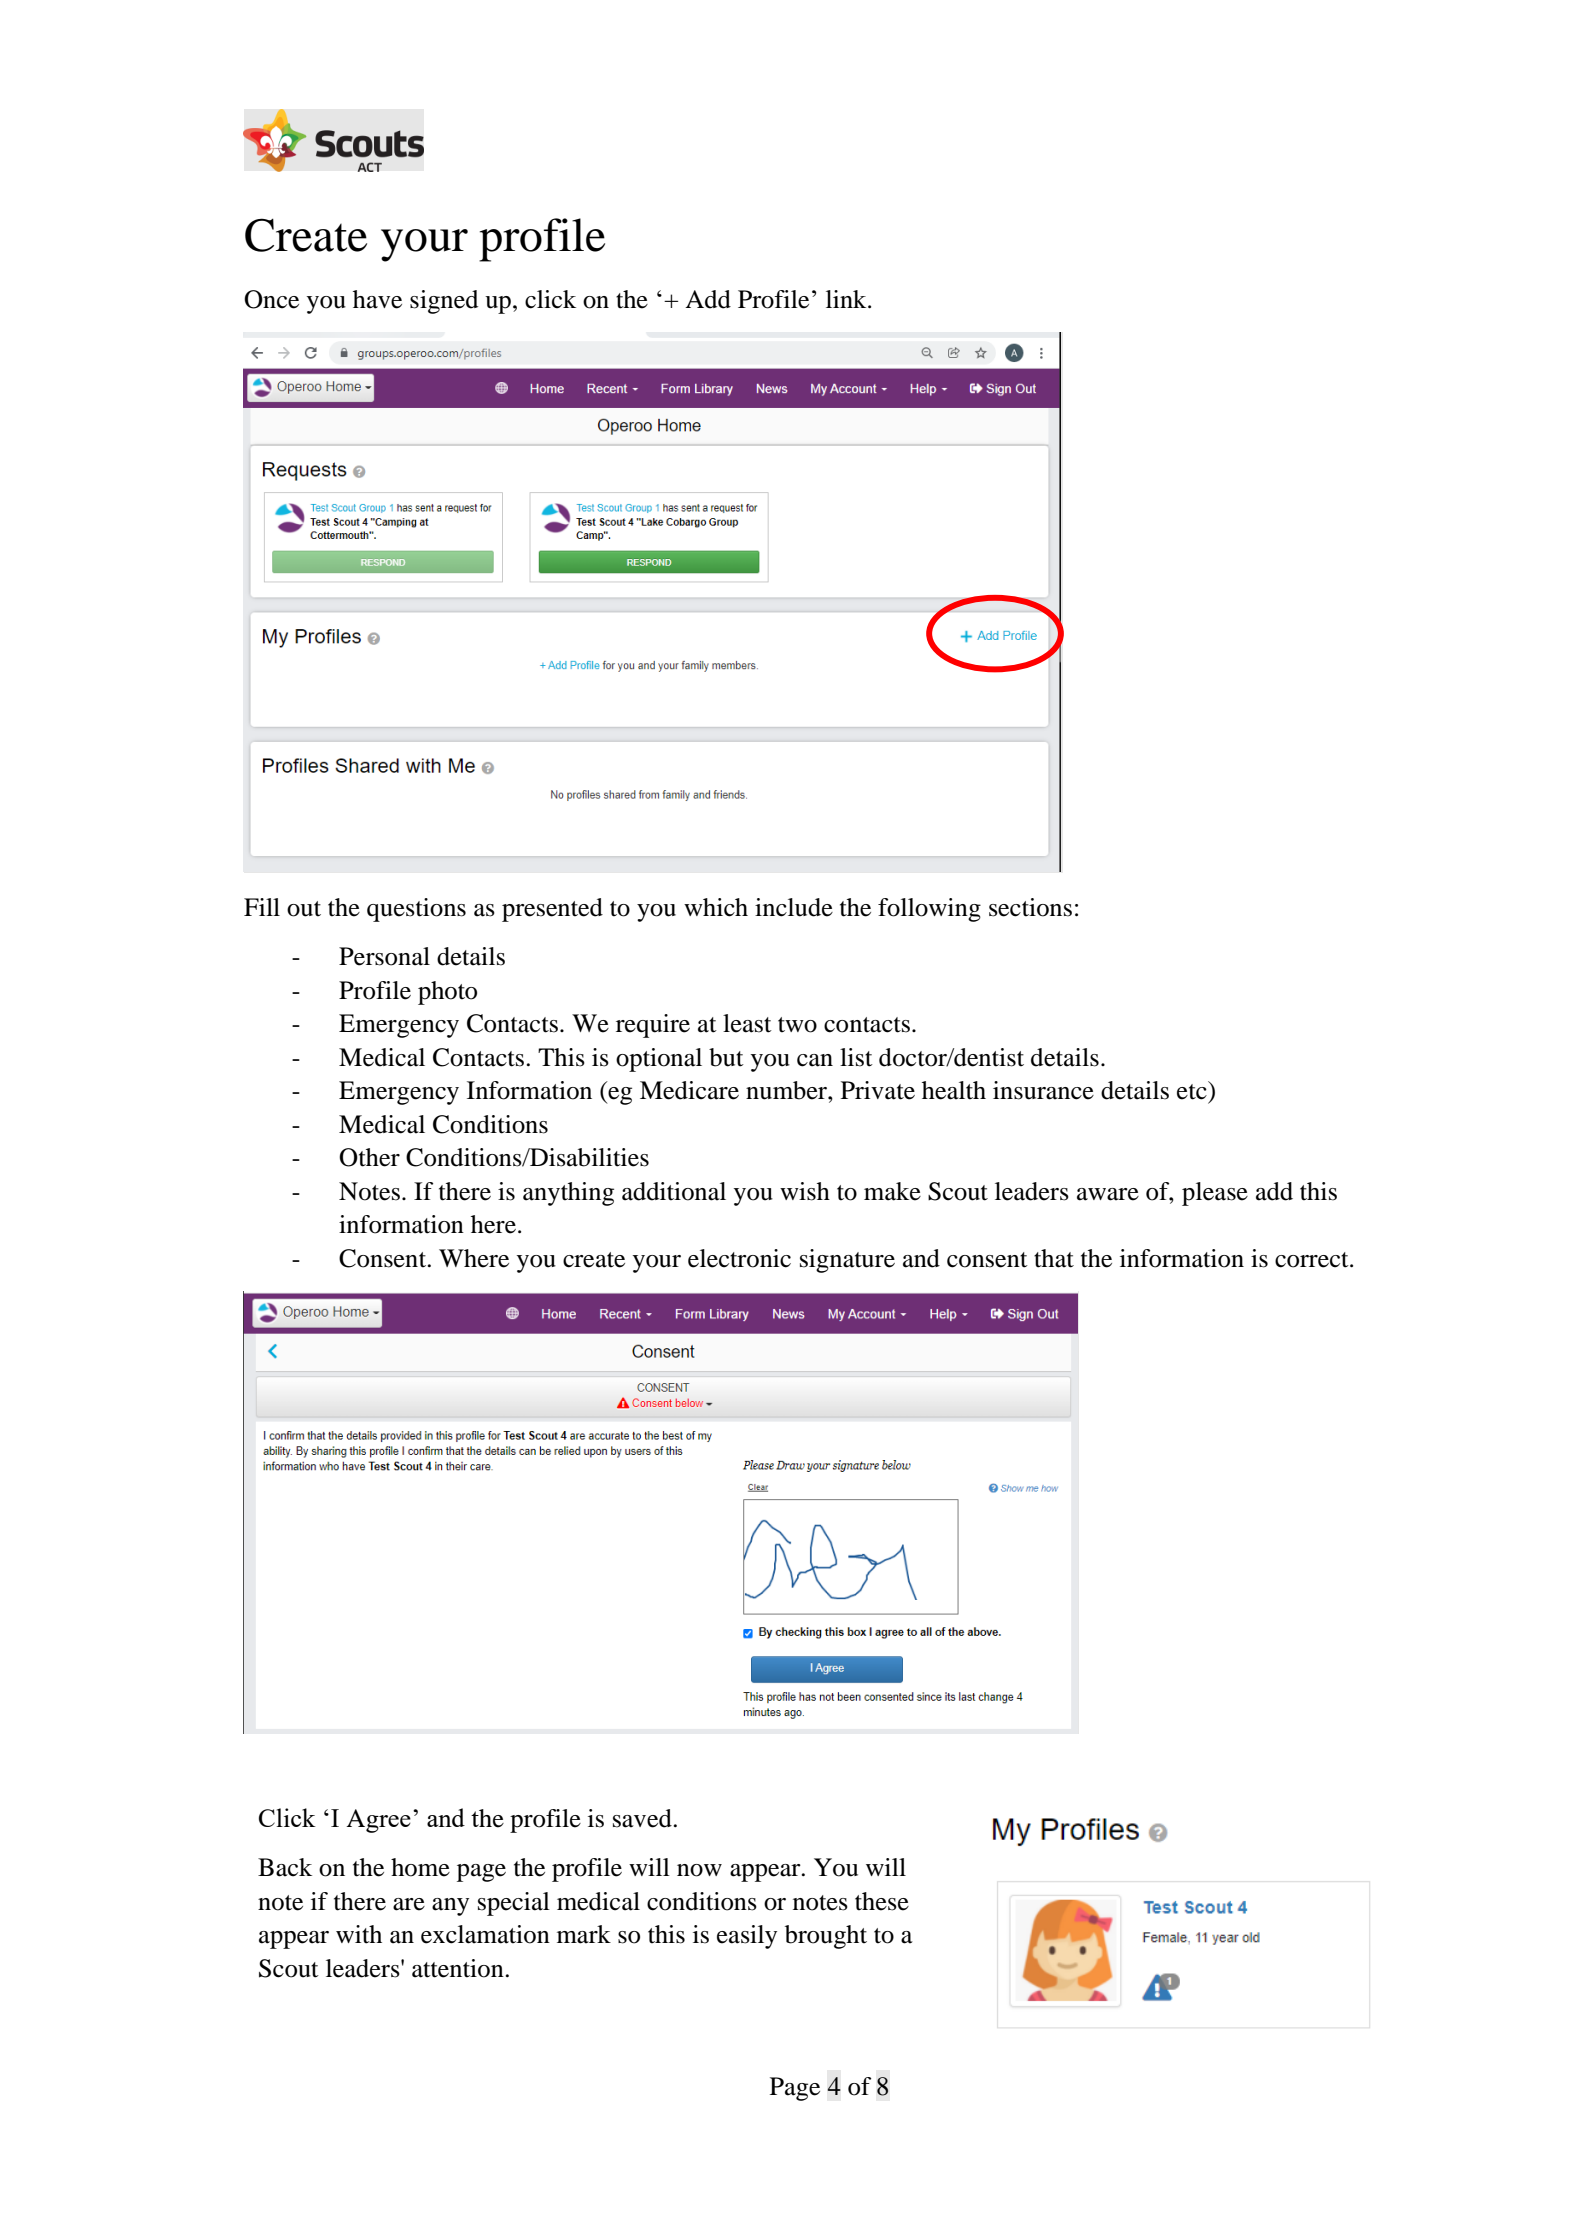 The image size is (1575, 2229). I want to click on include, so click(794, 907).
